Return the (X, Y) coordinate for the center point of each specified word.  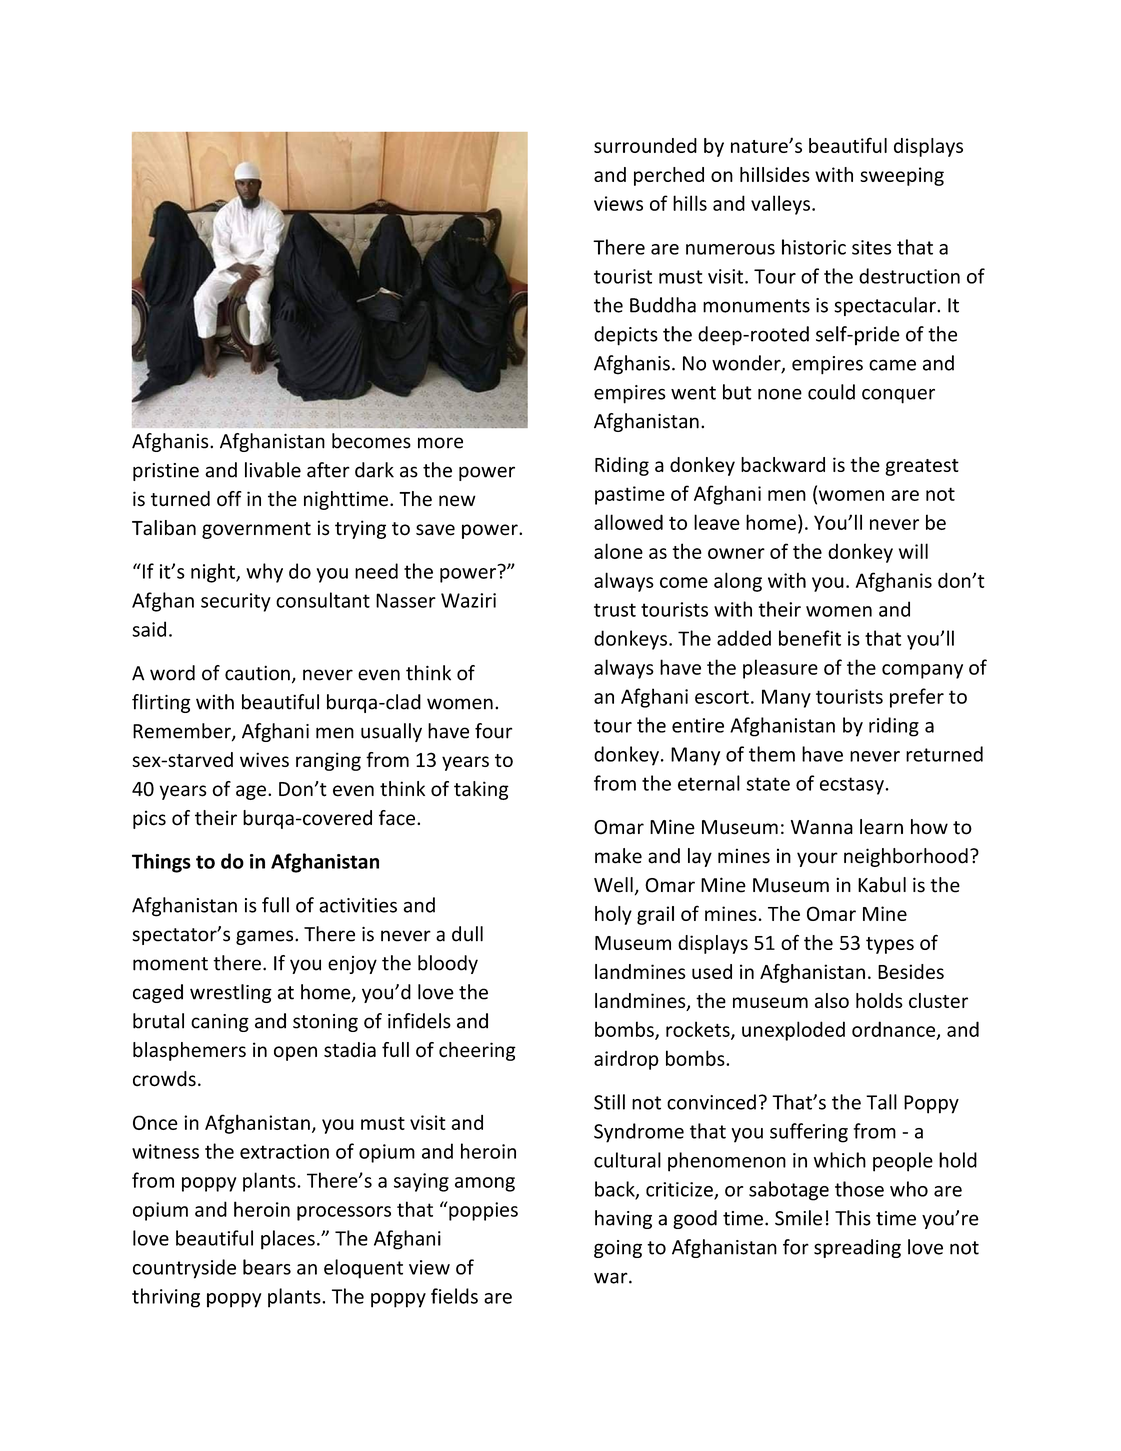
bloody (448, 964)
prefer (917, 698)
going (618, 1249)
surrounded (645, 145)
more (440, 443)
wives (264, 759)
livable (273, 470)
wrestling (231, 993)
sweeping (902, 176)
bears (267, 1267)
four (493, 731)
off (229, 499)
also (832, 1000)
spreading (857, 1248)
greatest (922, 467)
